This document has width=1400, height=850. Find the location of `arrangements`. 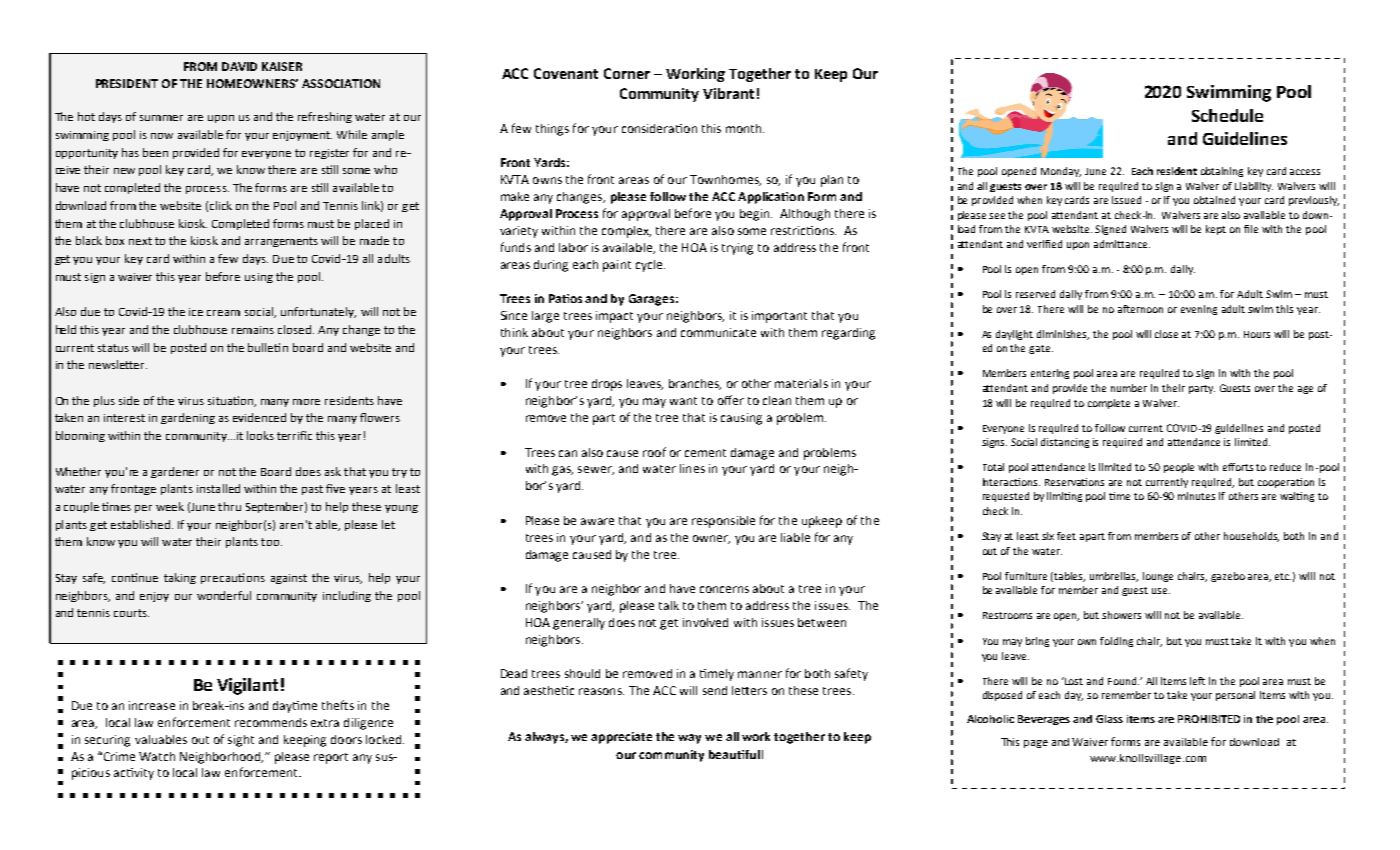

arrangements is located at coordinates (281, 242).
